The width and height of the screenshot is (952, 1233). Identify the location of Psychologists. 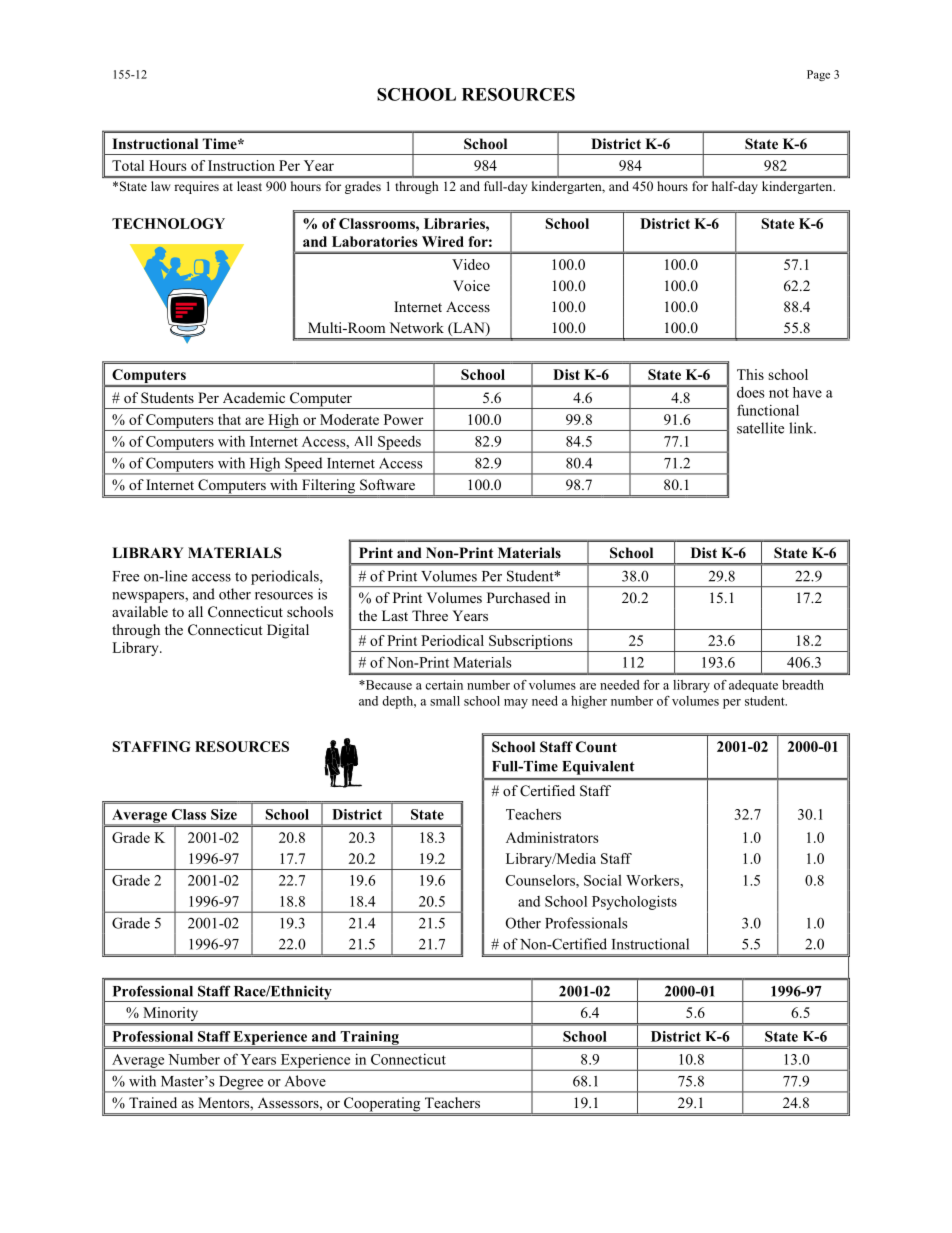
(634, 902).
